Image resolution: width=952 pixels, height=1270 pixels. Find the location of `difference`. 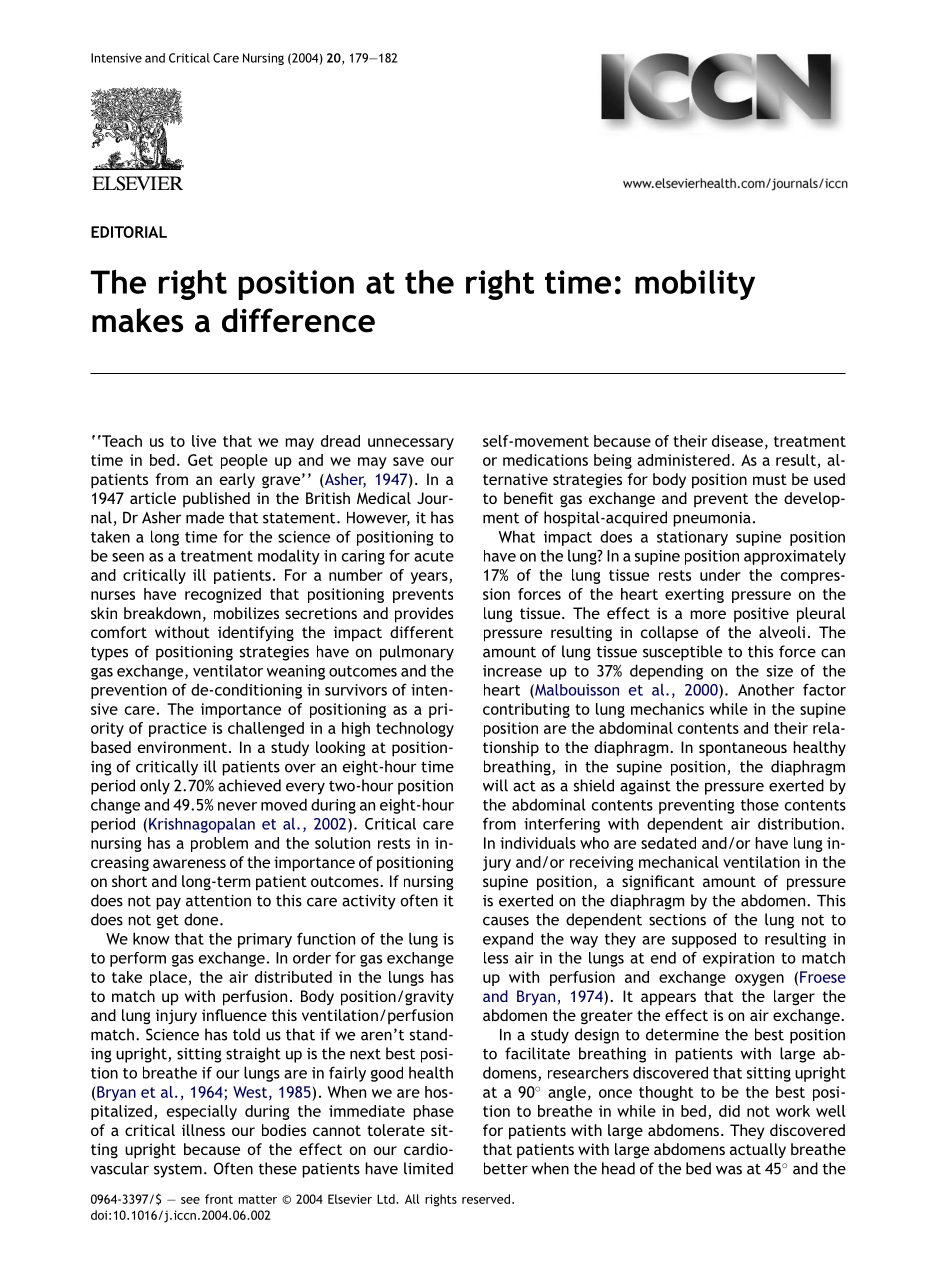

difference is located at coordinates (298, 320).
